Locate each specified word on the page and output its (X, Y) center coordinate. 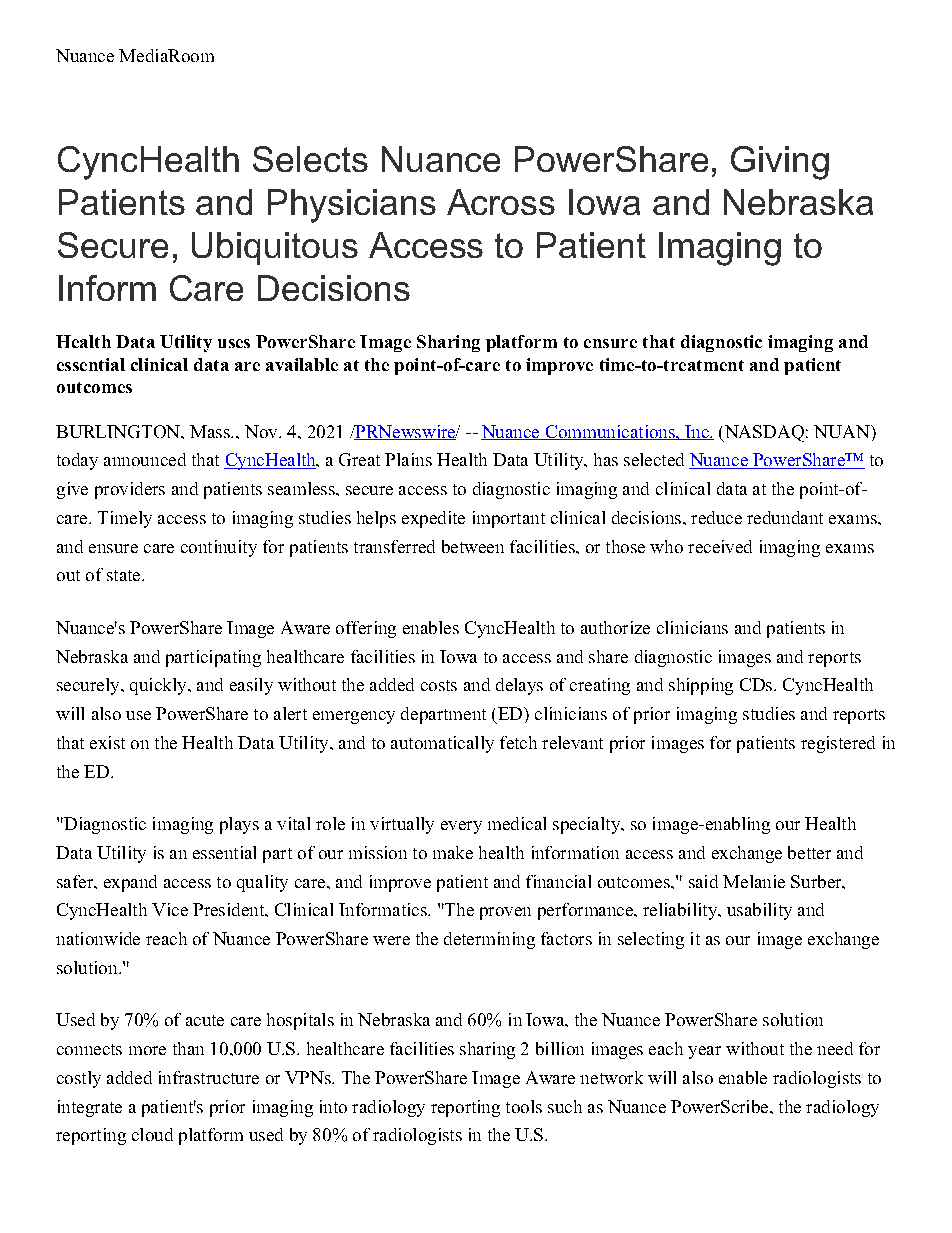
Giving (780, 163)
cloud (152, 1134)
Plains (408, 459)
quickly (159, 686)
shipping (701, 686)
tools (524, 1106)
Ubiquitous (275, 248)
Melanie (754, 881)
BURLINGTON (119, 431)
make (453, 852)
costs (439, 685)
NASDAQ (763, 433)
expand (130, 883)
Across (501, 202)
